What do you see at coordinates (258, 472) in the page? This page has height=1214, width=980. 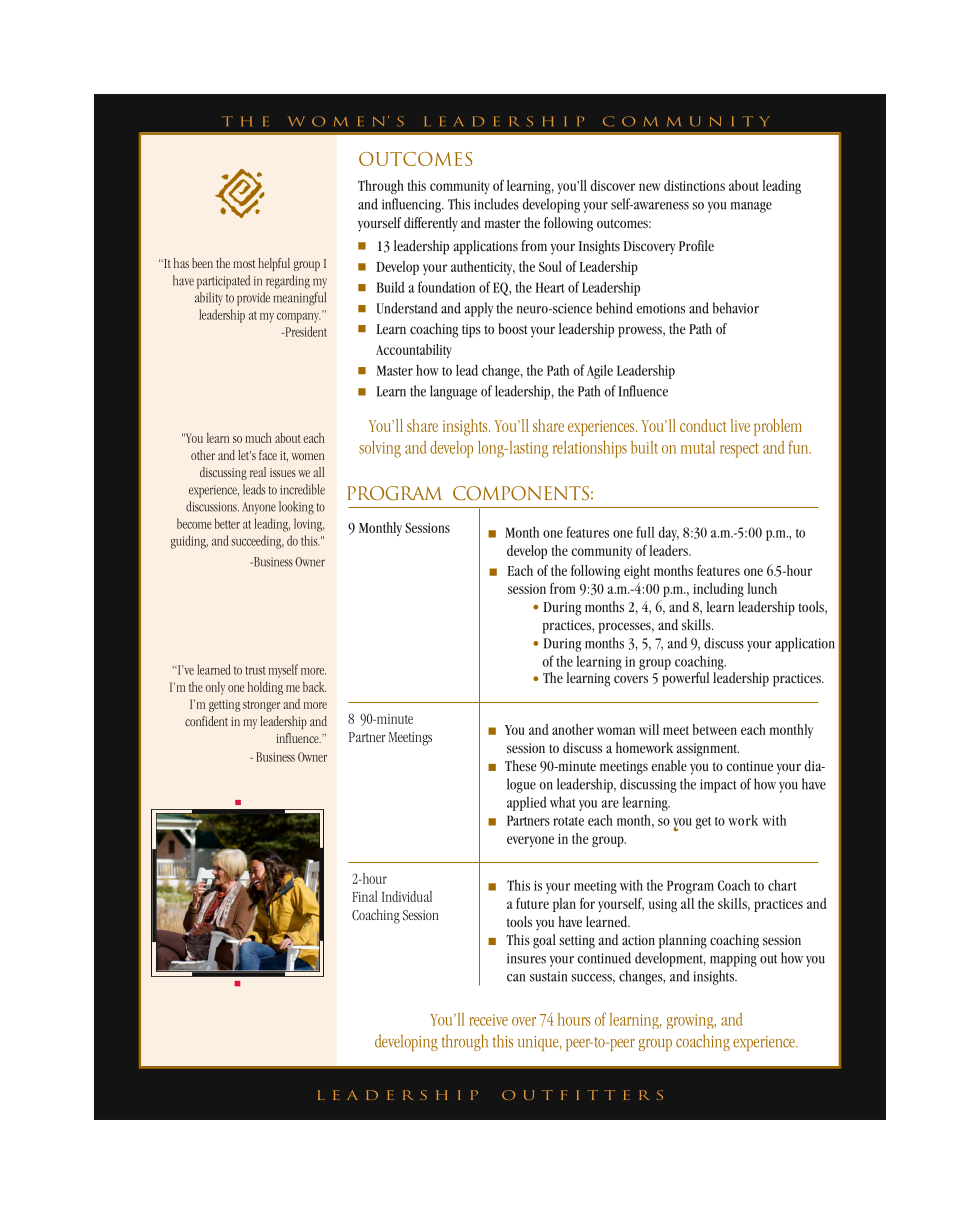 I see `real` at bounding box center [258, 472].
